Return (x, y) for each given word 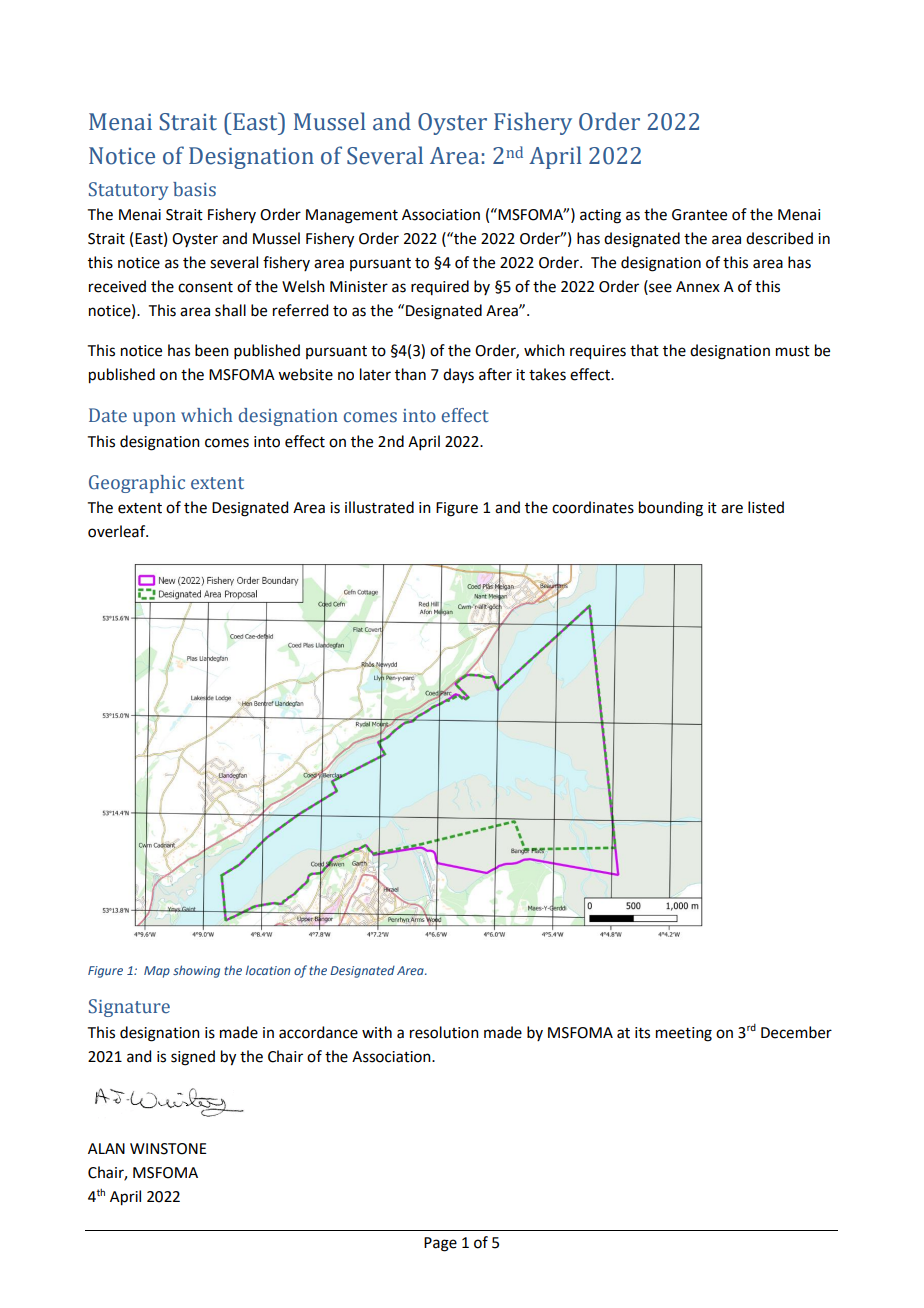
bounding (671, 509)
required (440, 287)
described (779, 238)
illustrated (379, 507)
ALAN (106, 1148)
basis (194, 189)
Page (440, 1244)
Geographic (137, 484)
